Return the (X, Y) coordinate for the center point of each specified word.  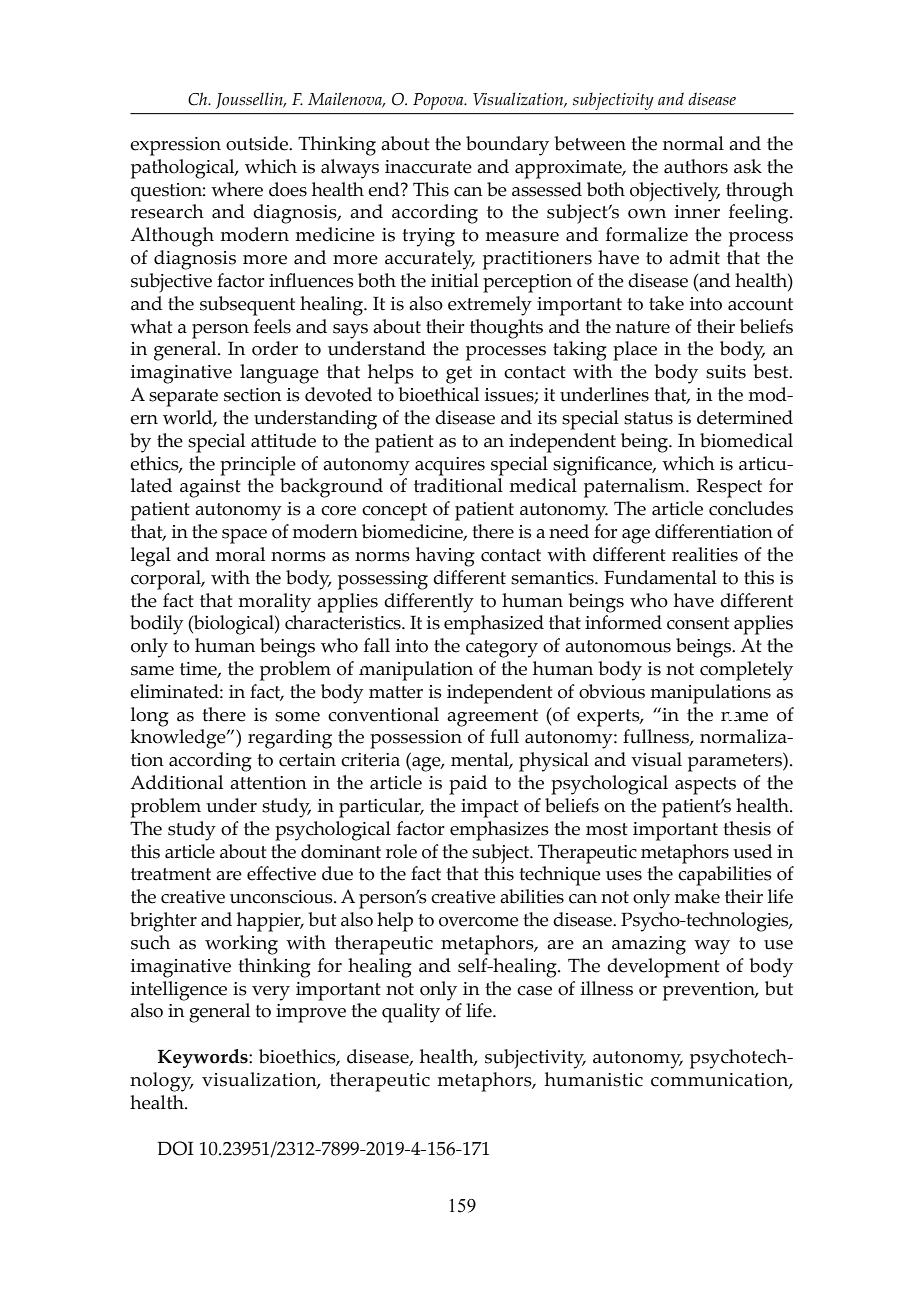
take (666, 303)
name (744, 717)
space (244, 536)
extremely (490, 306)
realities (705, 554)
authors (696, 166)
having (445, 557)
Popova (439, 101)
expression (175, 146)
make (697, 896)
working (241, 945)
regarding (290, 739)
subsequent (247, 306)
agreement (492, 718)
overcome (479, 922)
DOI (176, 1148)
